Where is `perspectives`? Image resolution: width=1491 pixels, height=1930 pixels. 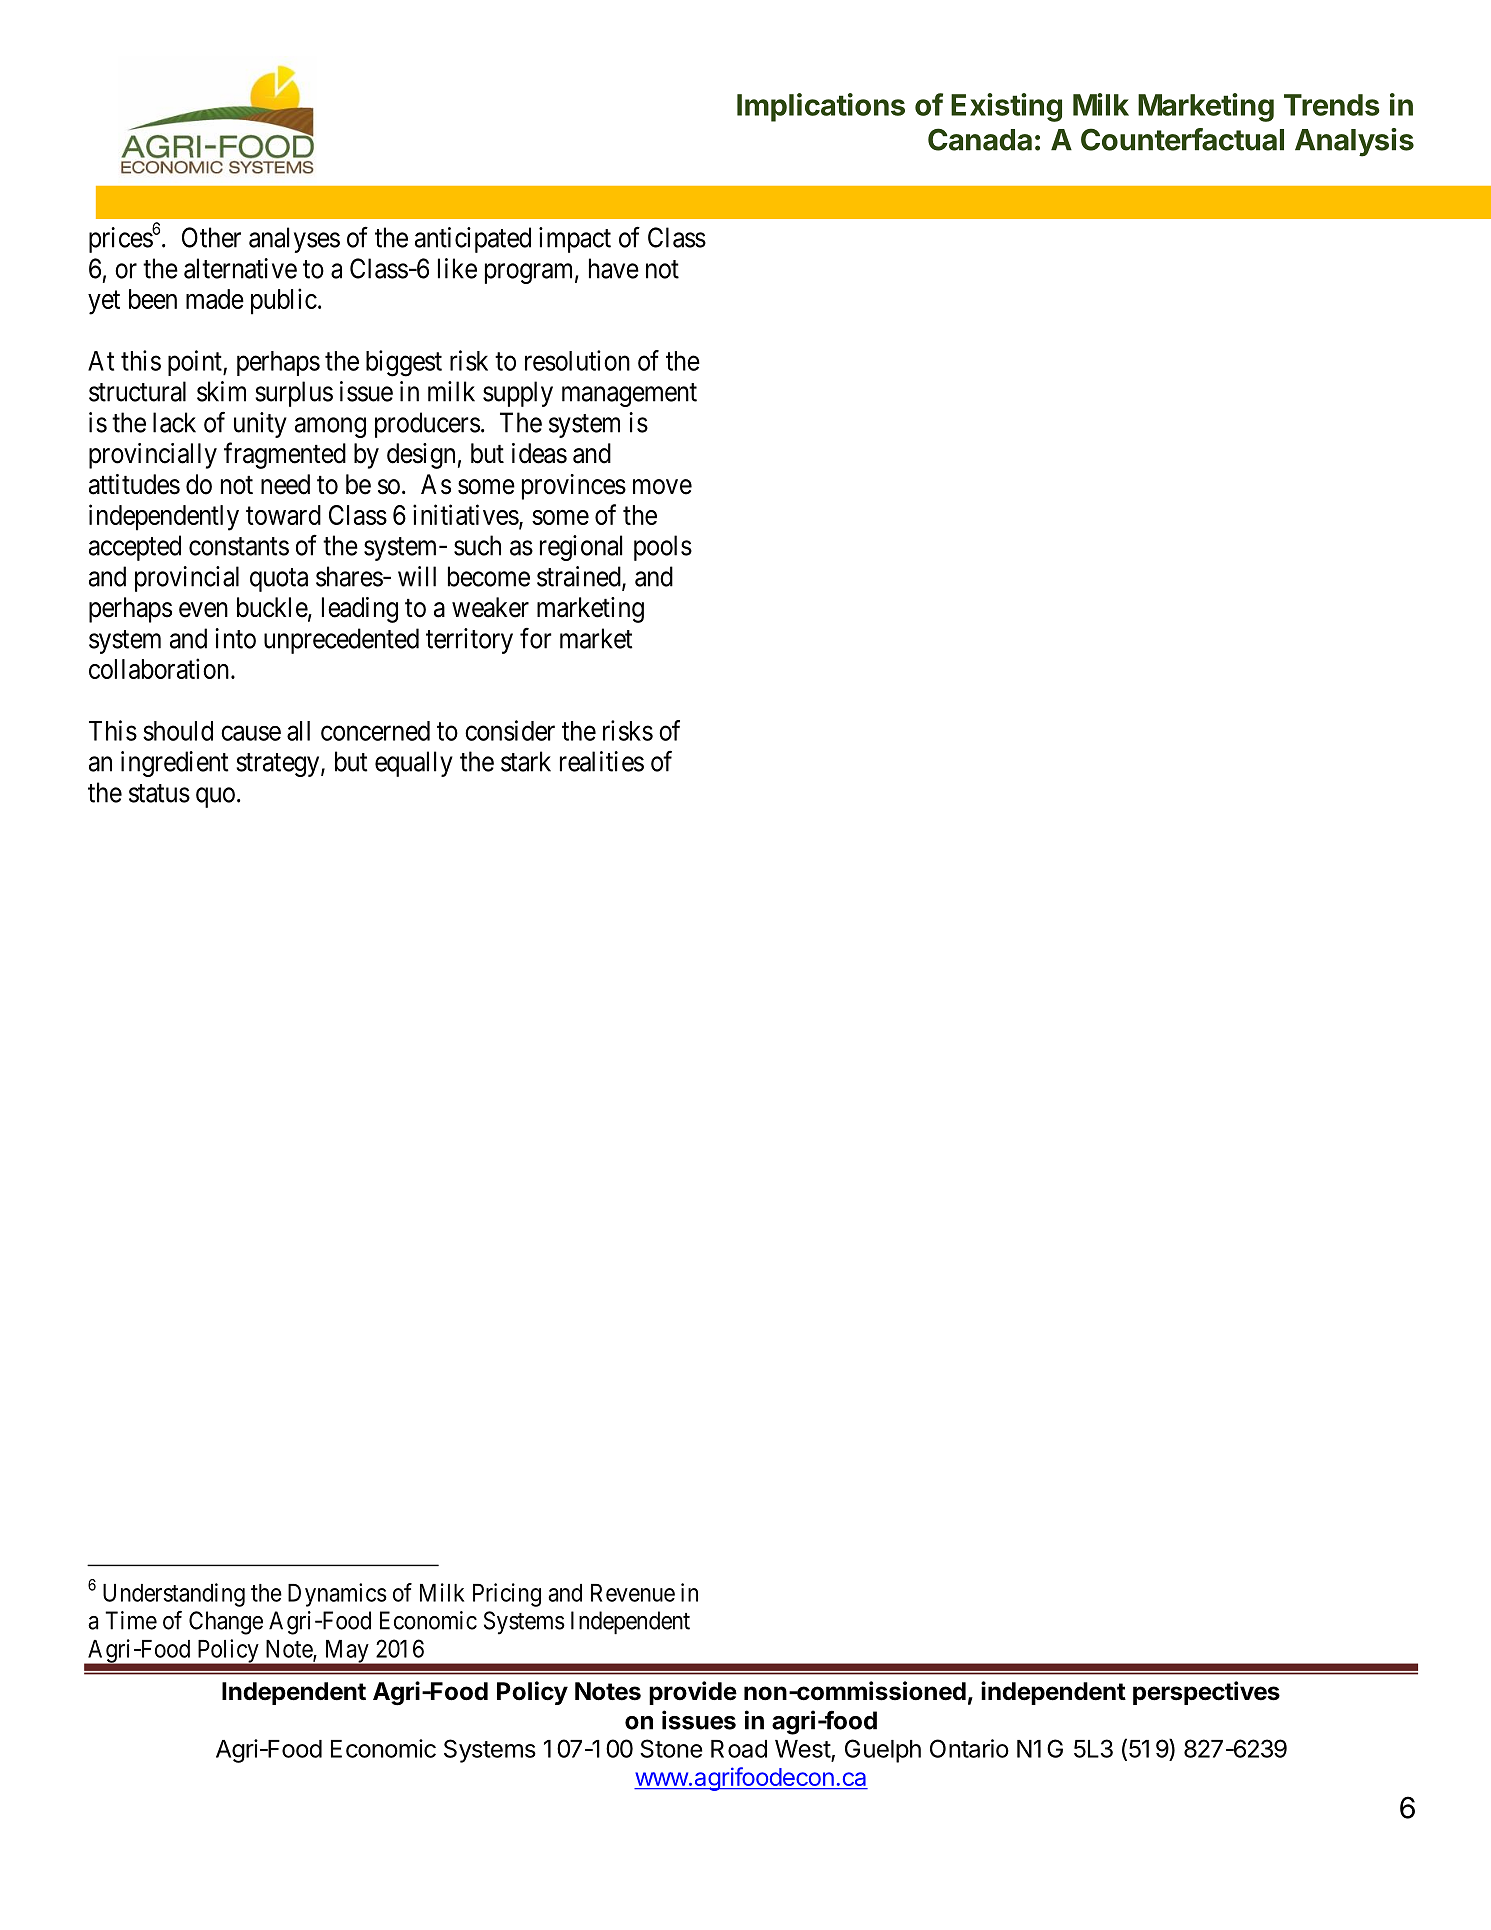
perspectives is located at coordinates (1206, 1693).
